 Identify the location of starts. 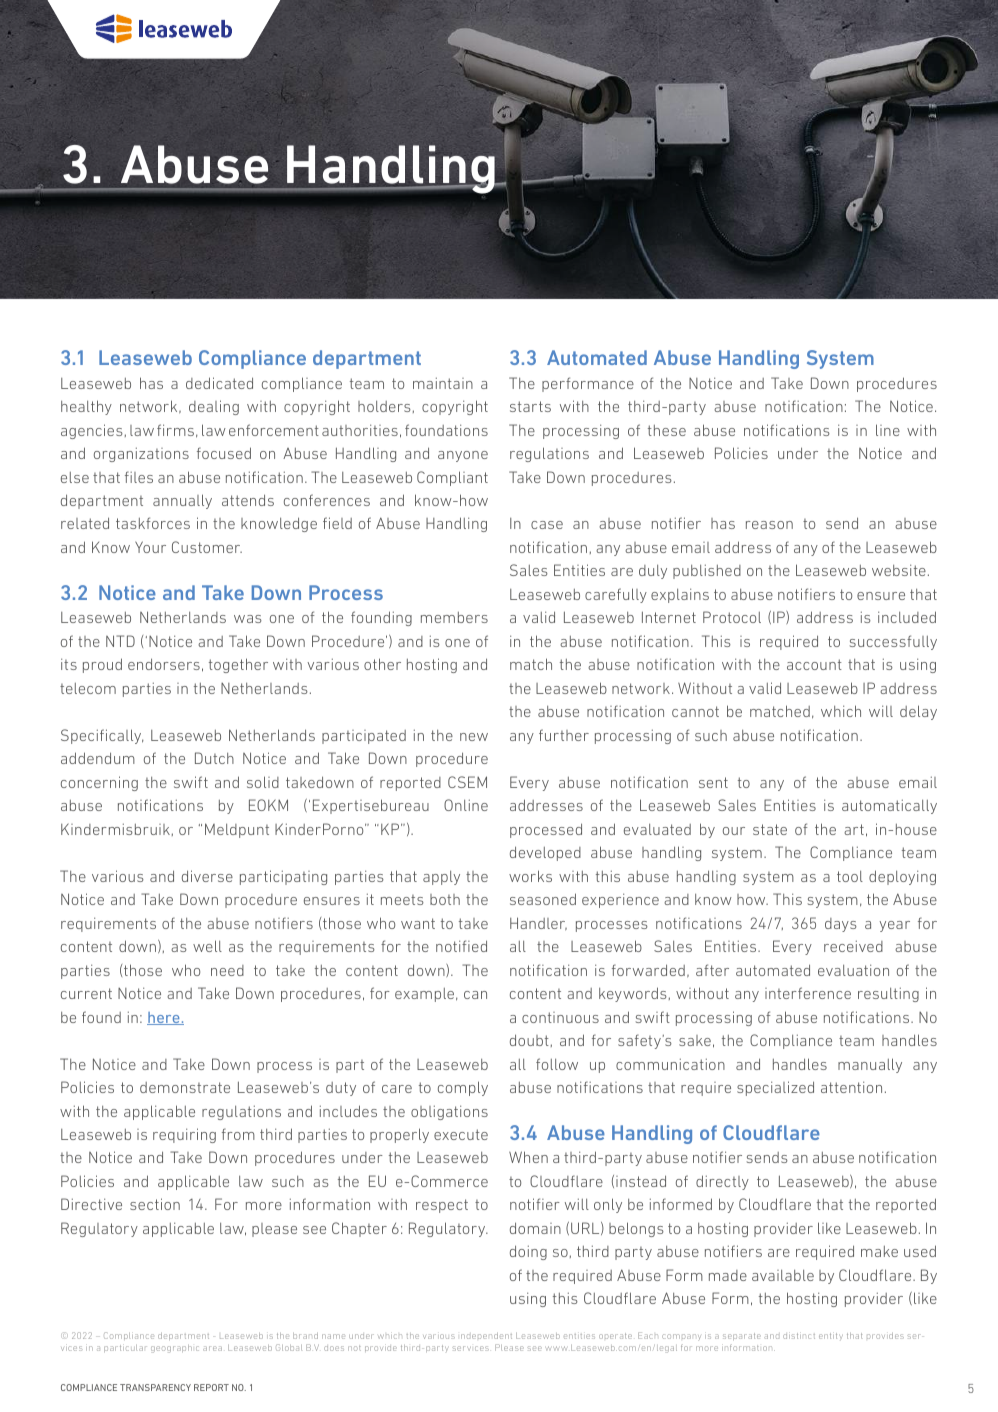
(530, 406).
